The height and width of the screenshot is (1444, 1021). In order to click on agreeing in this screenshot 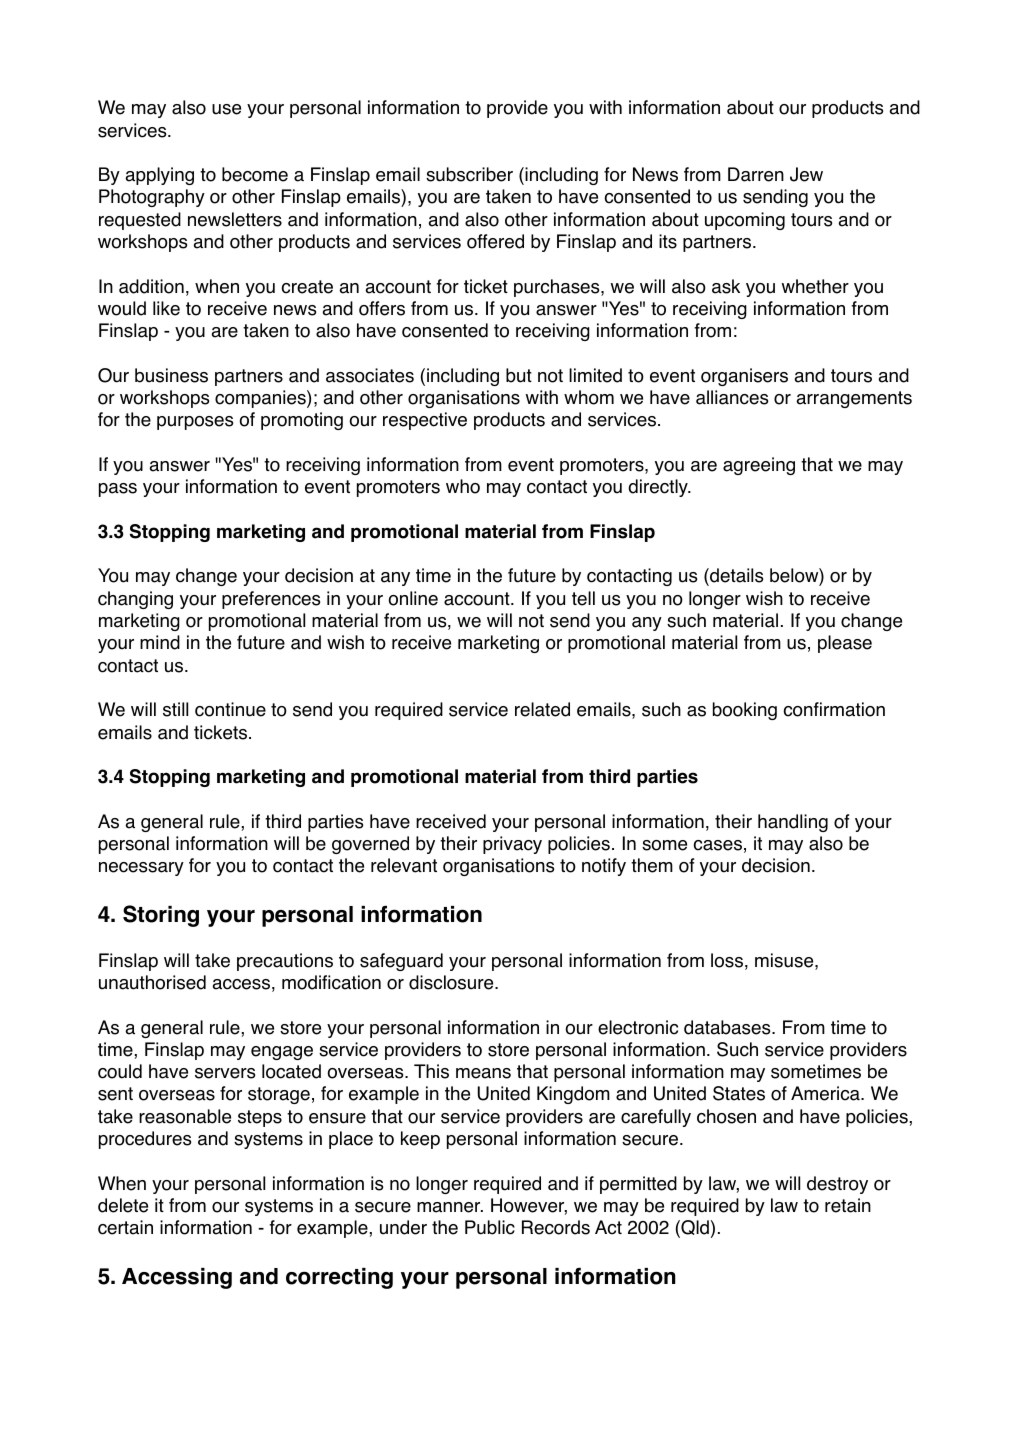, I will do `click(759, 466)`.
